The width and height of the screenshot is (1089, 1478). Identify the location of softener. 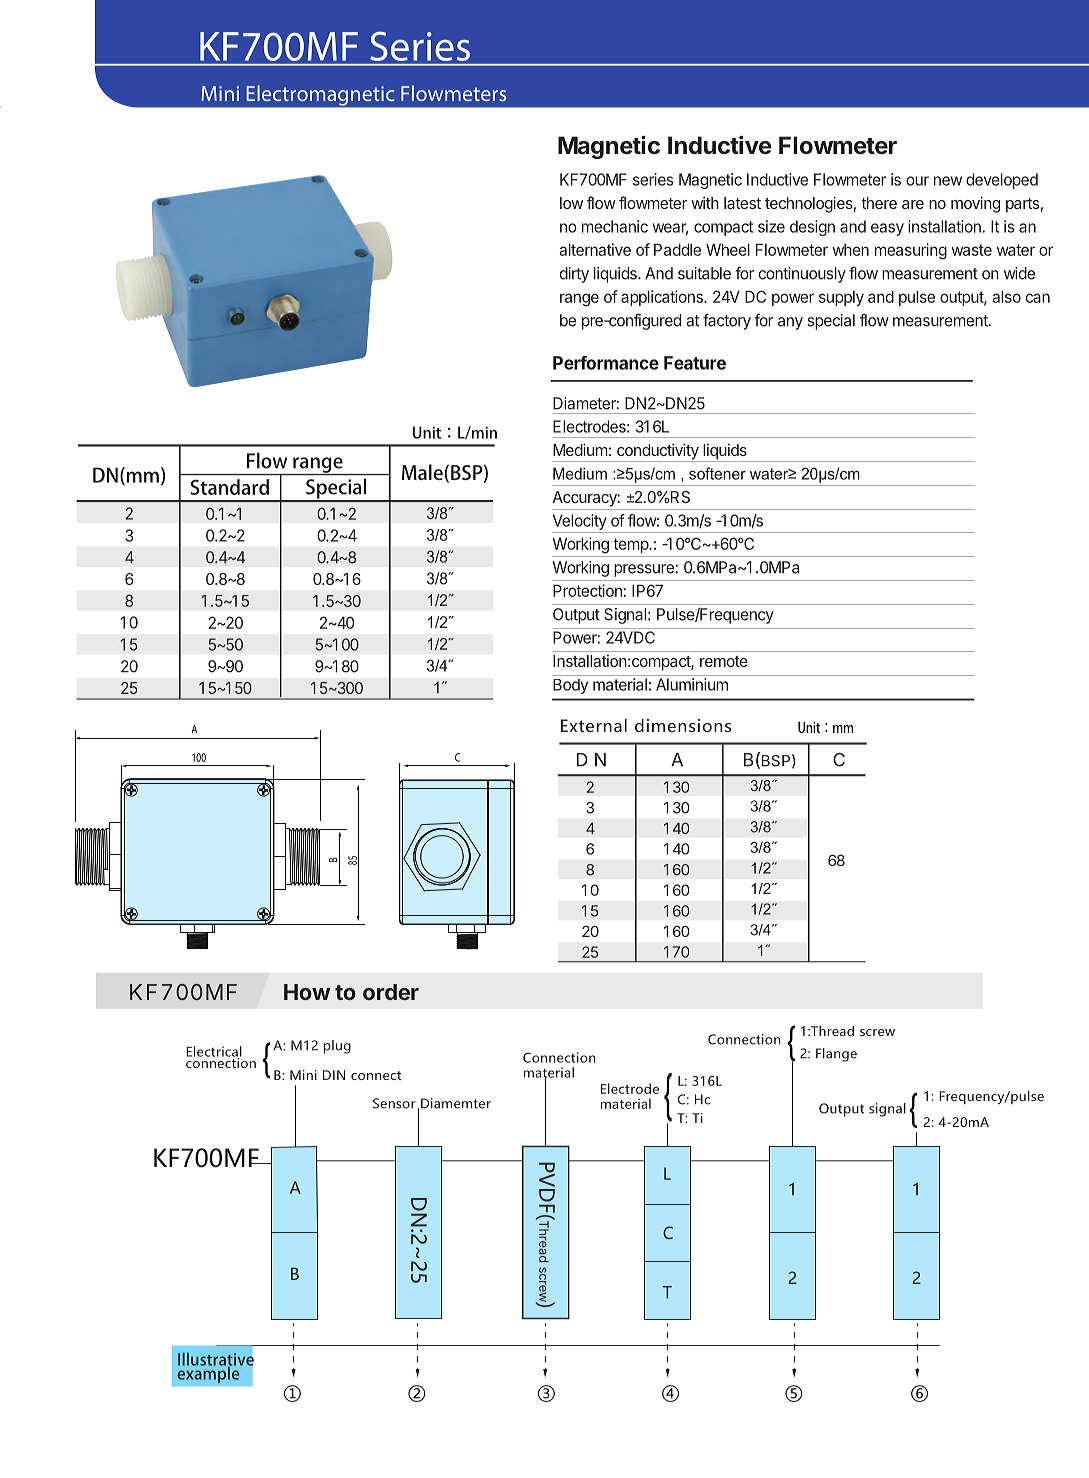
(717, 473).
